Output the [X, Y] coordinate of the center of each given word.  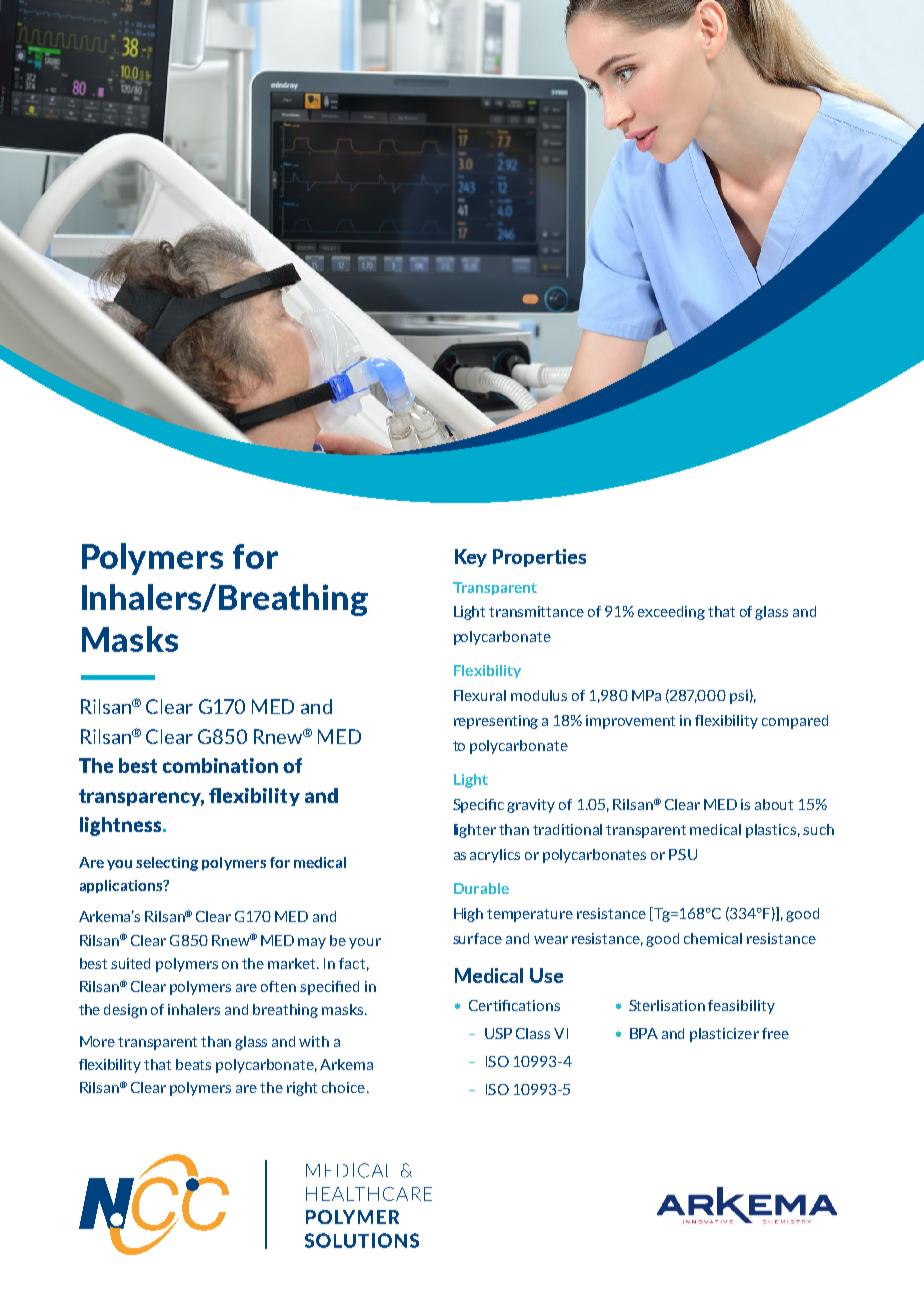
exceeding [671, 613]
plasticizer [724, 1035]
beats [193, 1064]
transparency [141, 797]
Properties [539, 558]
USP [498, 1033]
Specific [478, 806]
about [774, 804]
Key [471, 558]
